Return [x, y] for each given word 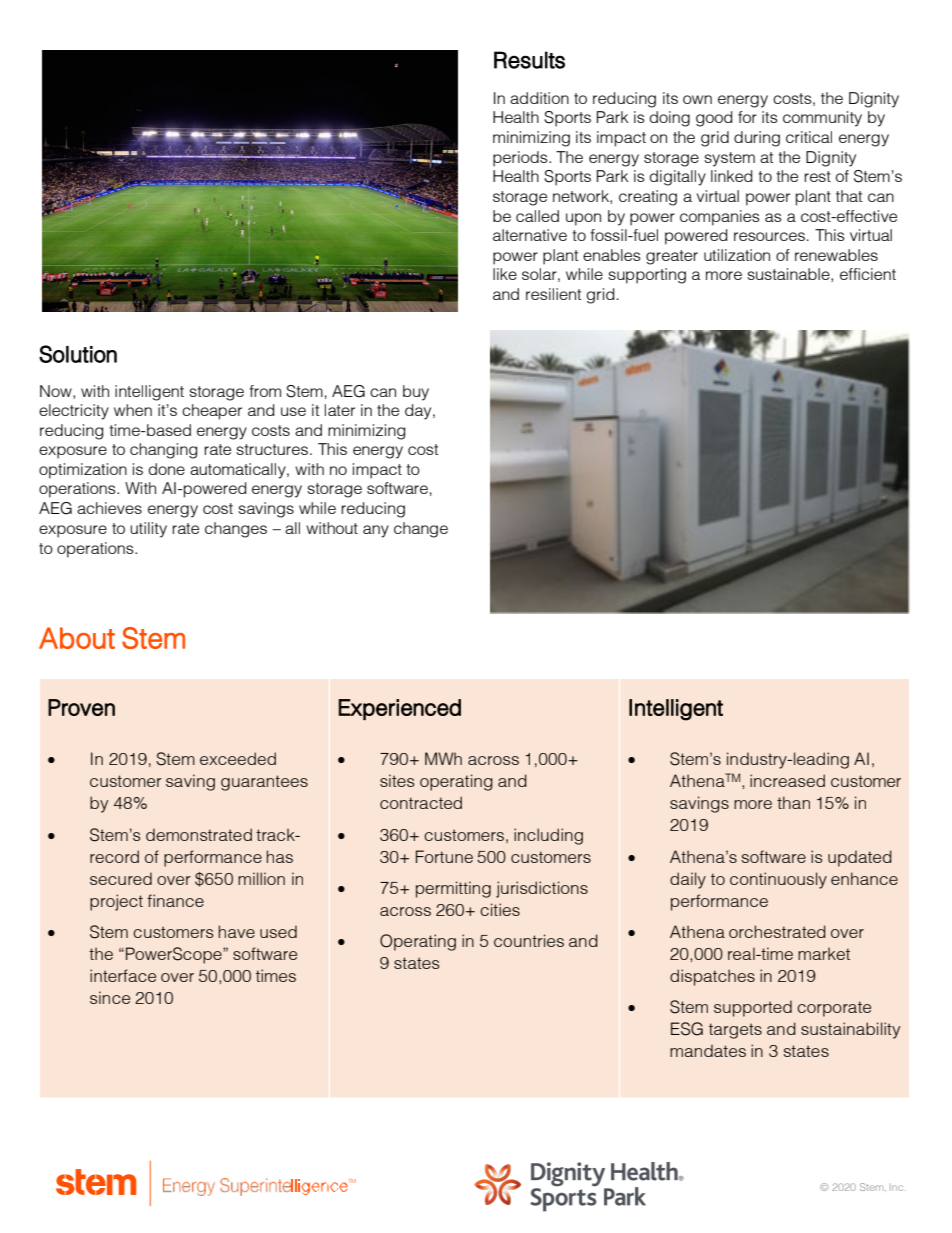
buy [416, 393]
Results [529, 60]
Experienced [400, 709]
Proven [81, 707]
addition [539, 98]
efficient [868, 274]
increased [787, 780]
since [110, 997]
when [133, 410]
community [822, 119]
